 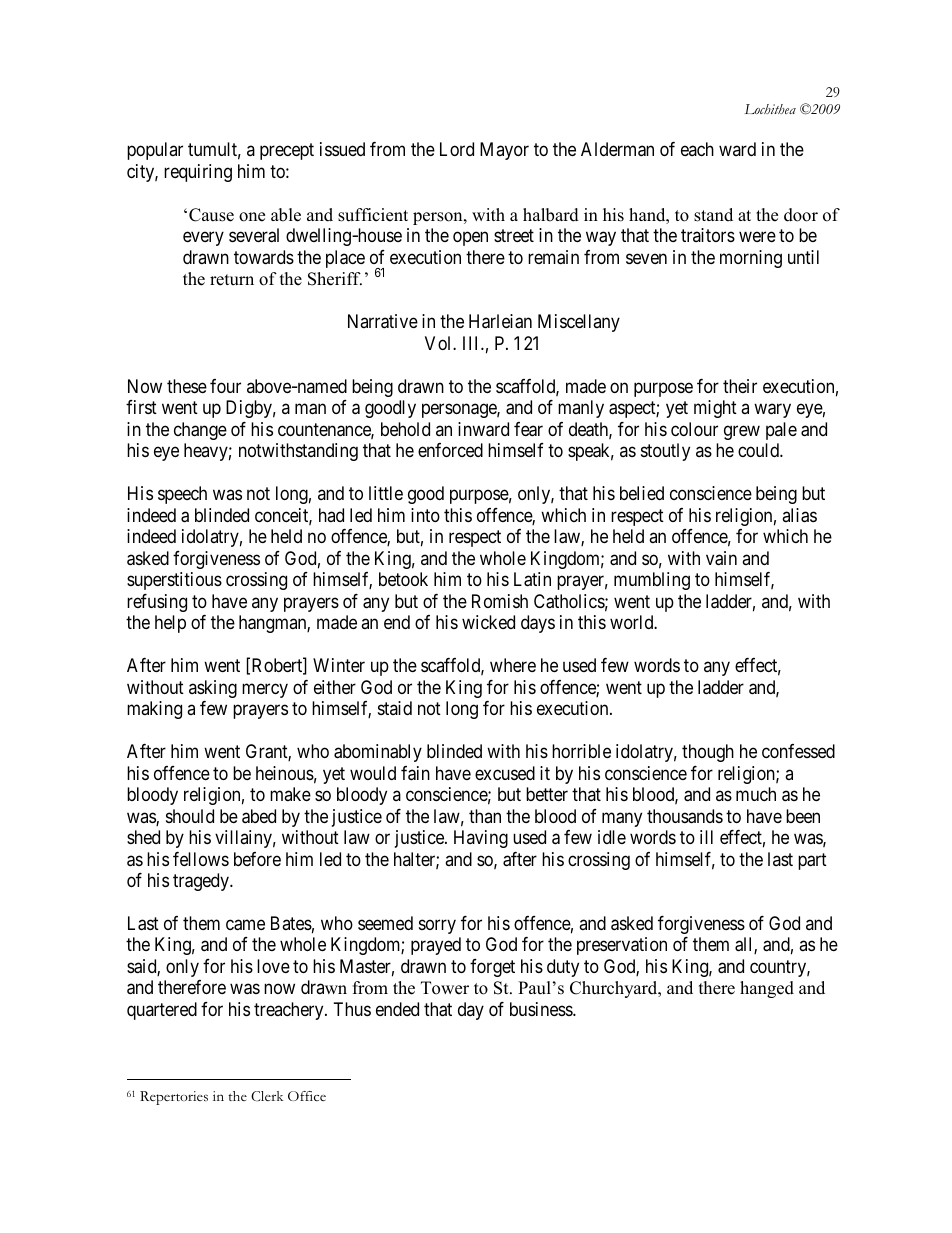 I want to click on requiring, so click(x=198, y=173).
